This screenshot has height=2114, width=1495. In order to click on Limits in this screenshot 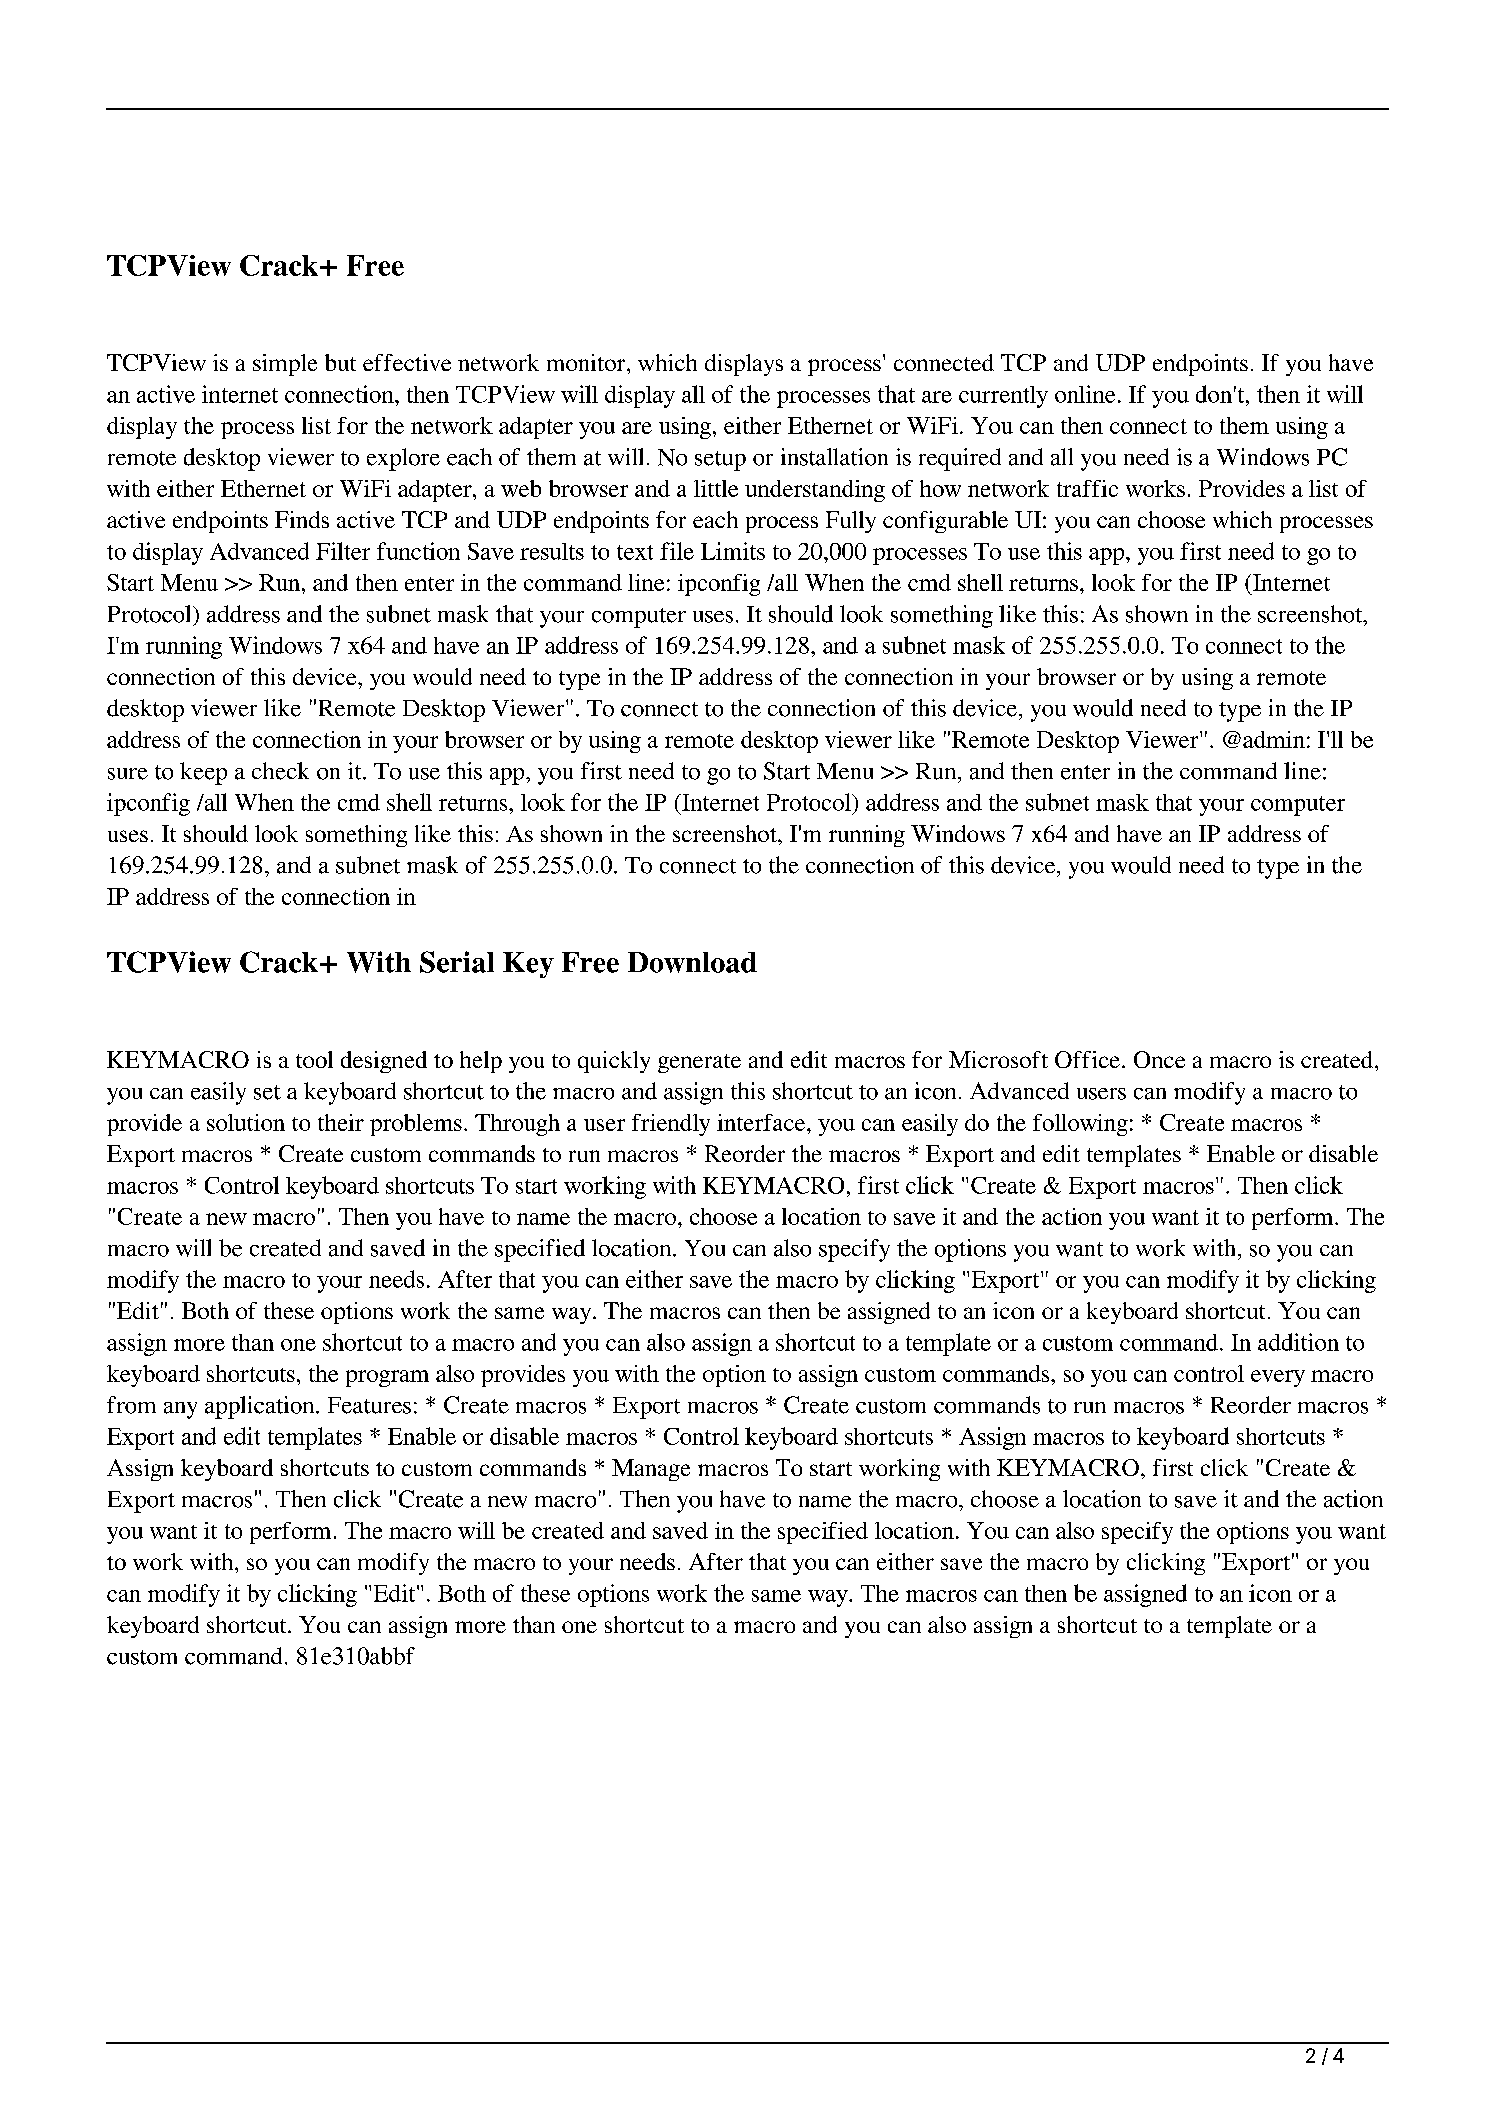, I will do `click(733, 551)`.
